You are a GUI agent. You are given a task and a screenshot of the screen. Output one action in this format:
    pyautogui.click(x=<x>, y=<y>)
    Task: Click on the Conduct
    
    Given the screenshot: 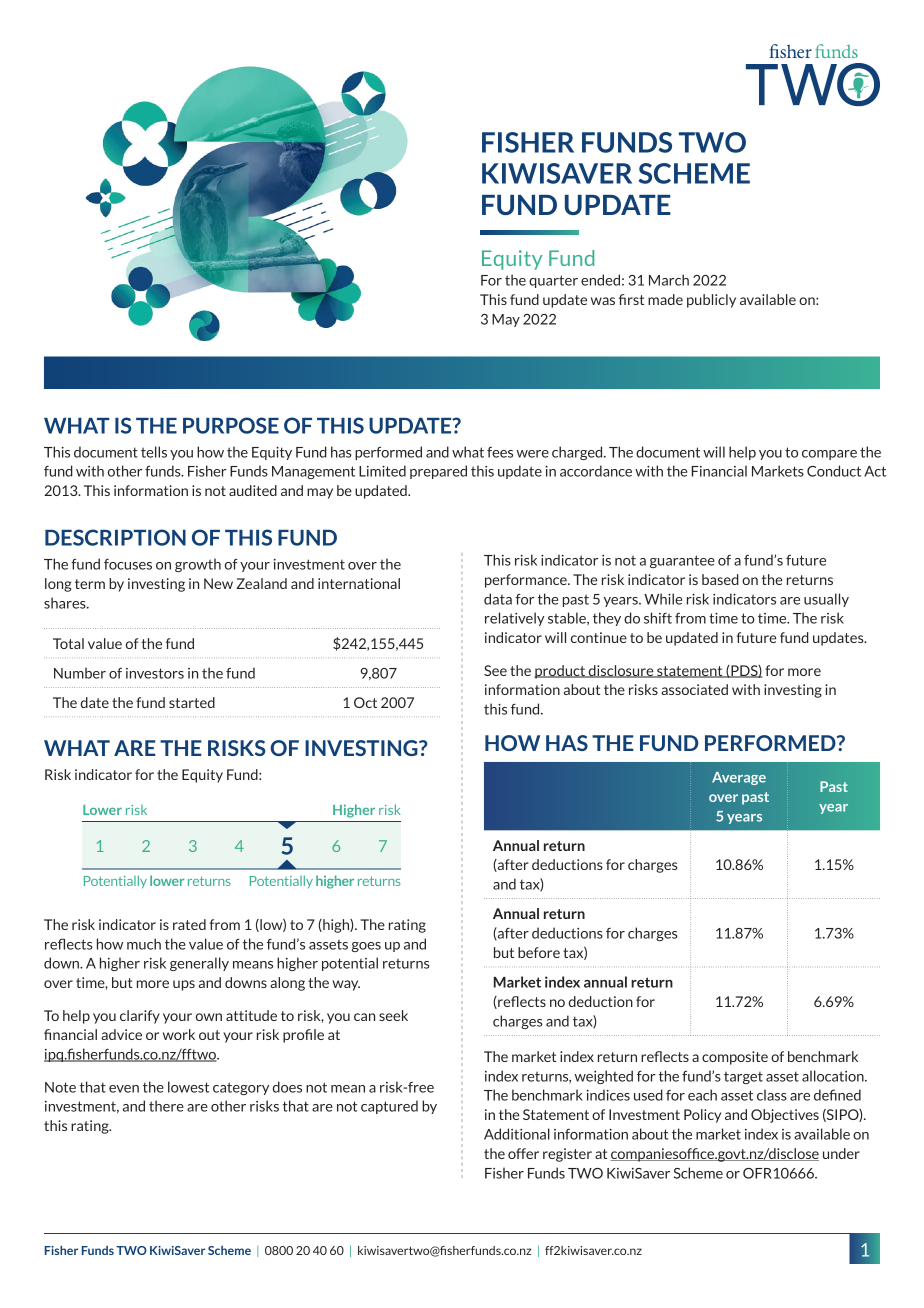 What is the action you would take?
    pyautogui.click(x=834, y=471)
